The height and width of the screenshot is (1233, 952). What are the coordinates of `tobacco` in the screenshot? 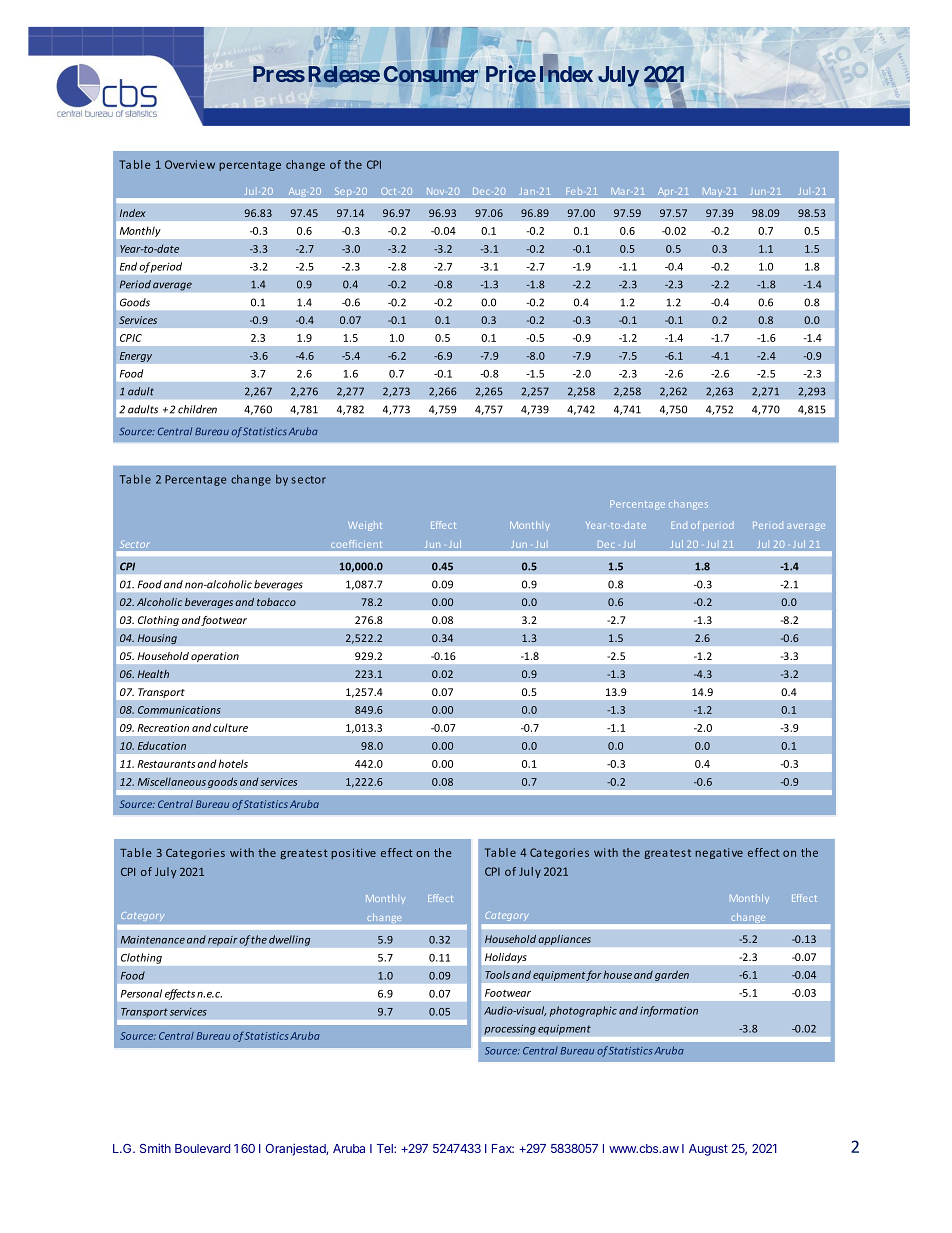 It's located at (276, 602).
